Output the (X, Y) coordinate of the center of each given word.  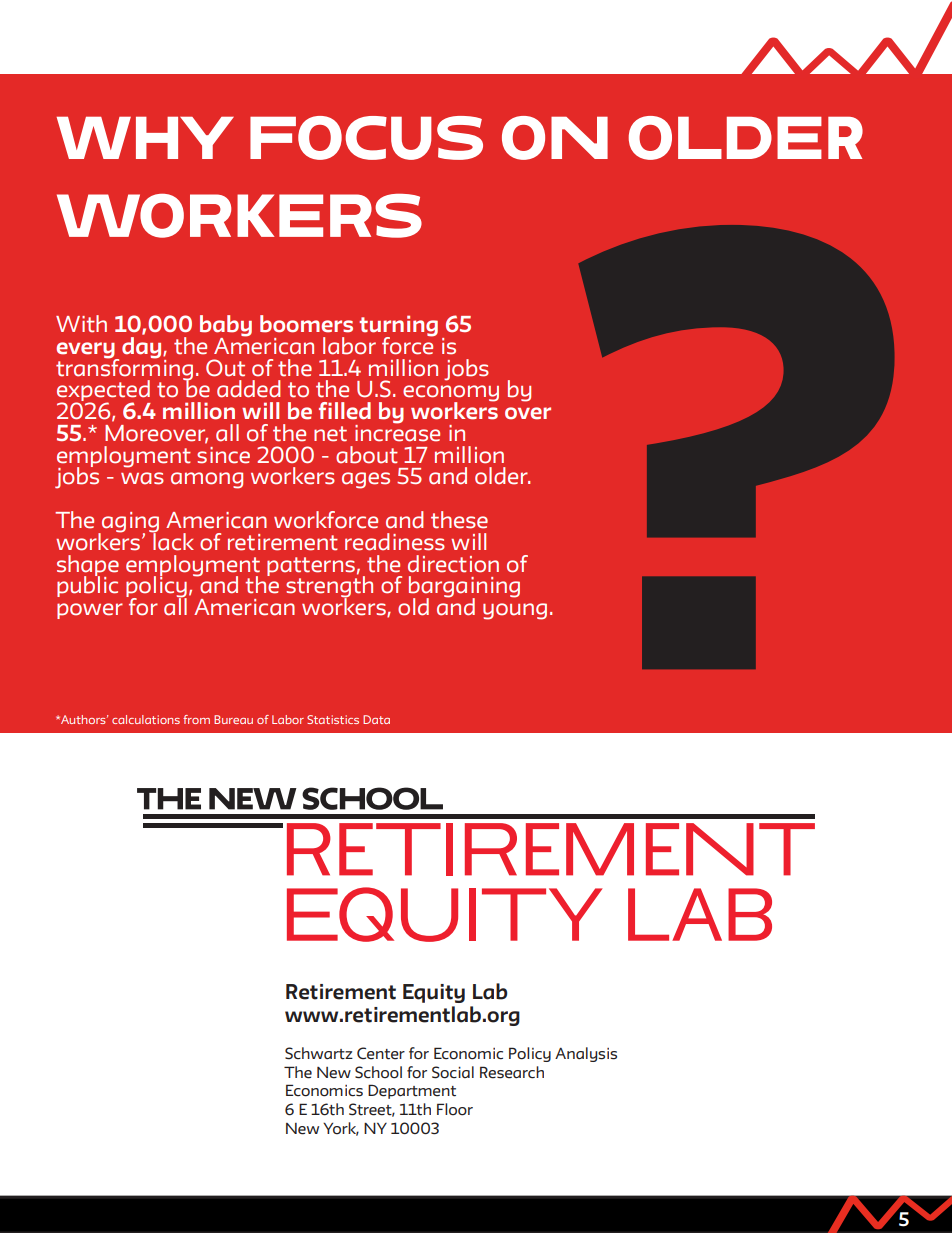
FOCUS (366, 138)
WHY (145, 137)
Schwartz (319, 1053)
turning (398, 327)
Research (512, 1072)
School (378, 1072)
